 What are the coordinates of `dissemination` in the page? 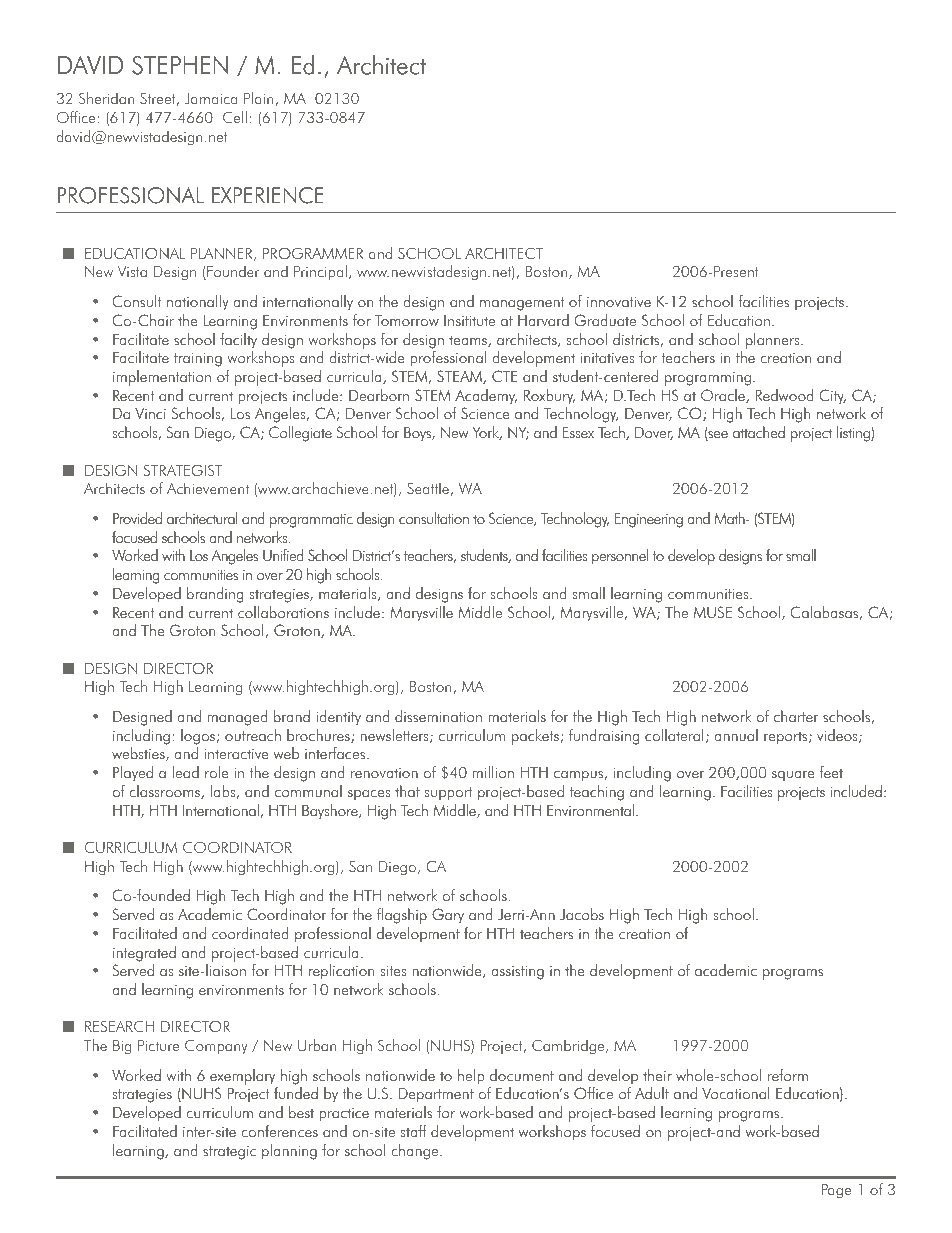 It's located at (438, 716).
